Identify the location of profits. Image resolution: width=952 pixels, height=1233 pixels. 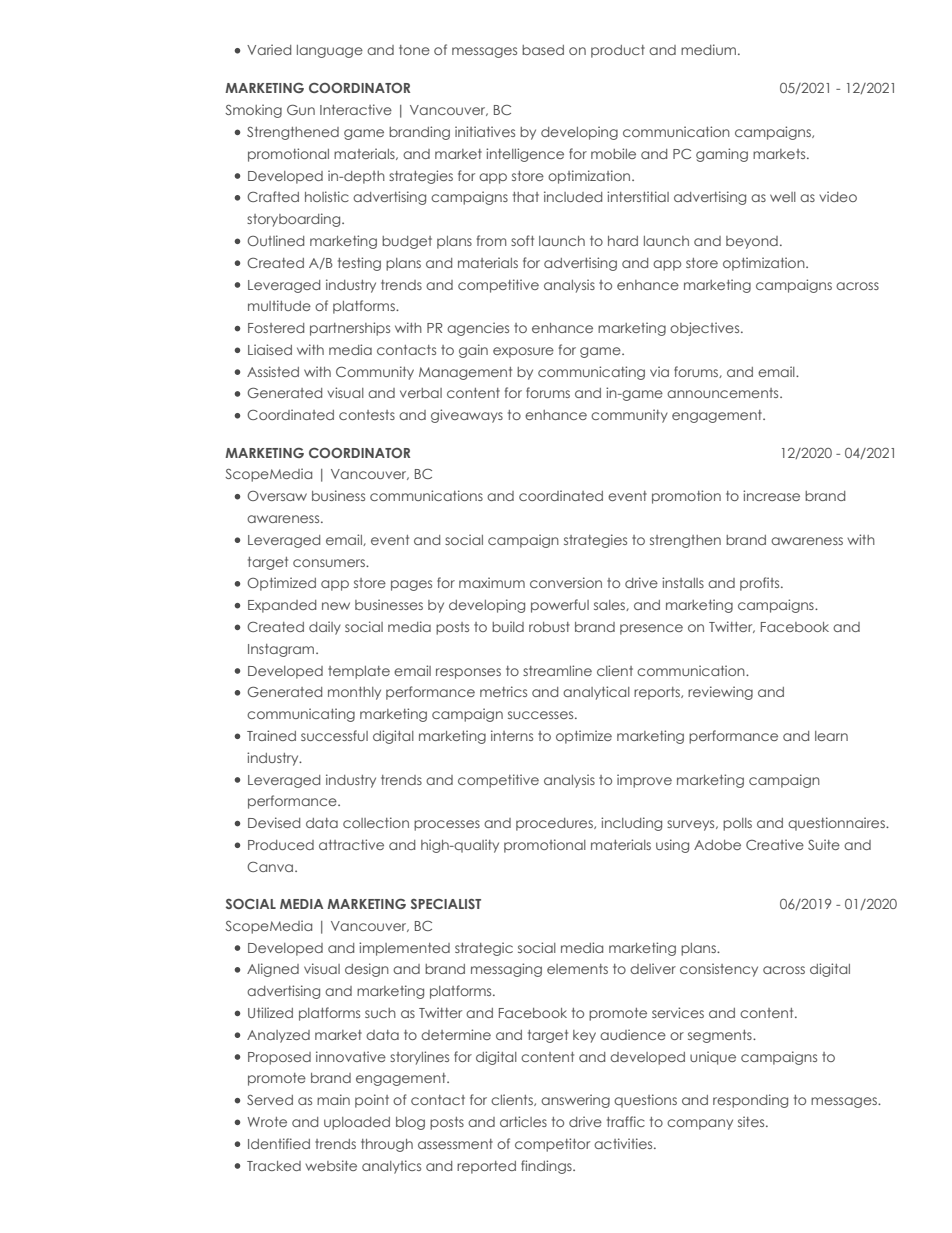
(761, 584).
